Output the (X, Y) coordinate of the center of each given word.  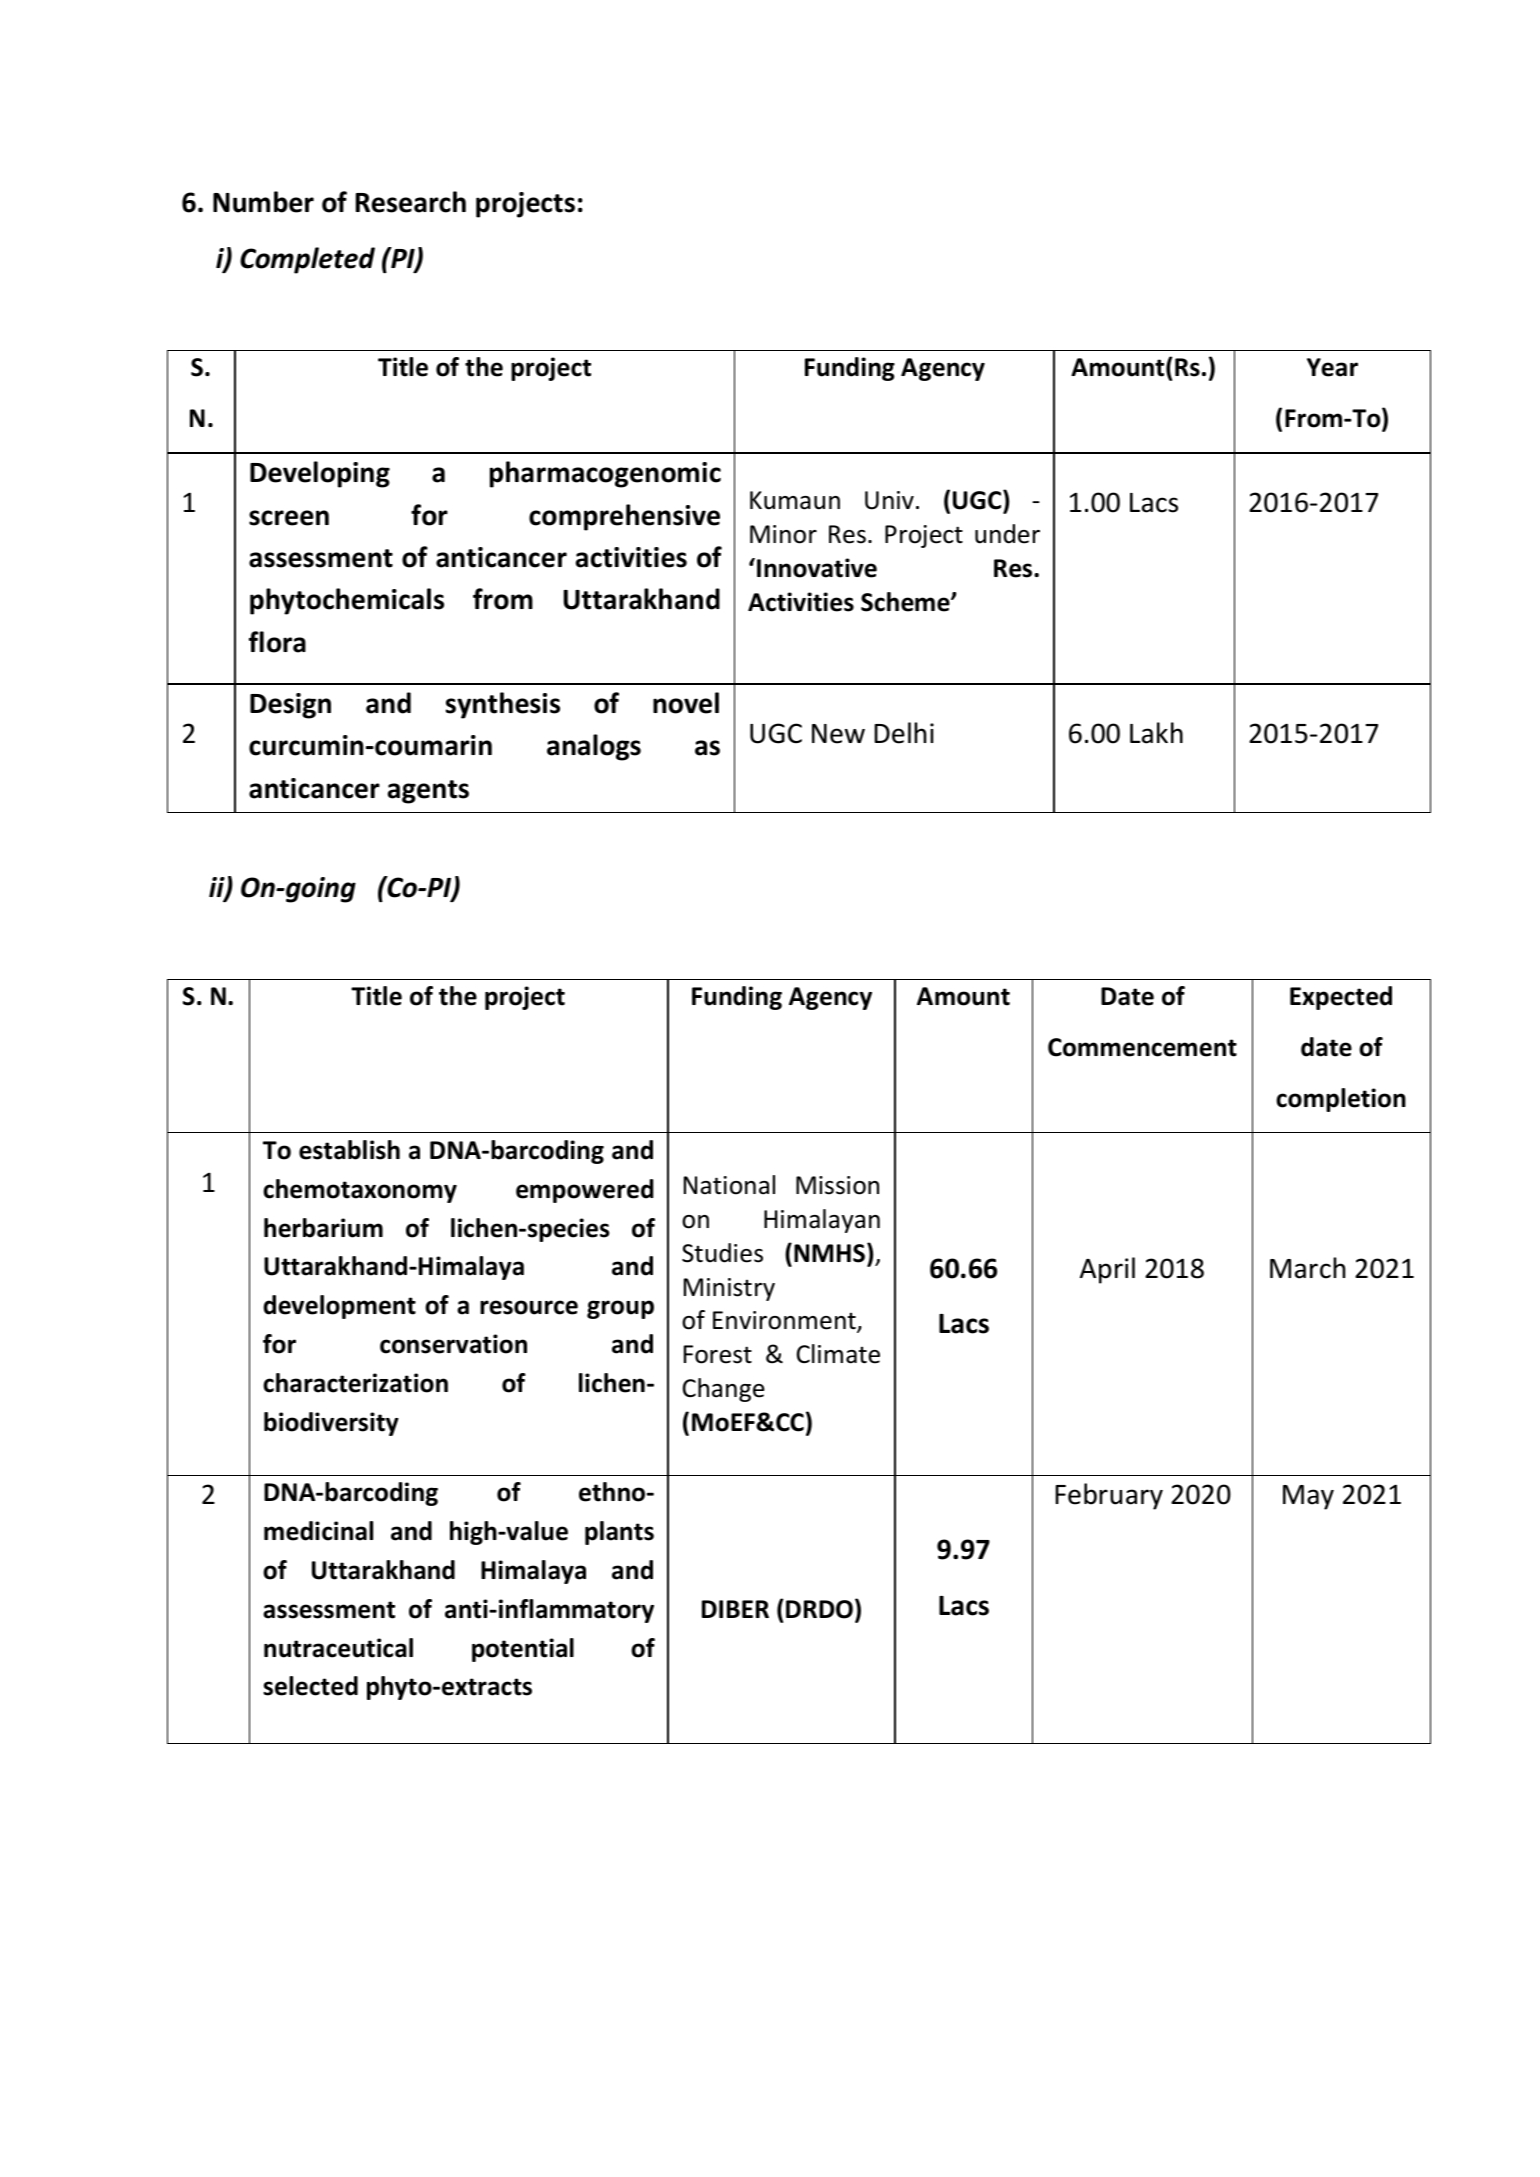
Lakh (1156, 733)
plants (619, 1533)
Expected (1341, 998)
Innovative (817, 568)
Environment (785, 1322)
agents (428, 792)
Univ (889, 500)
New (838, 734)
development (339, 1307)
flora (277, 642)
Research (411, 202)
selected (310, 1686)
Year (1332, 367)
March (1307, 1268)
